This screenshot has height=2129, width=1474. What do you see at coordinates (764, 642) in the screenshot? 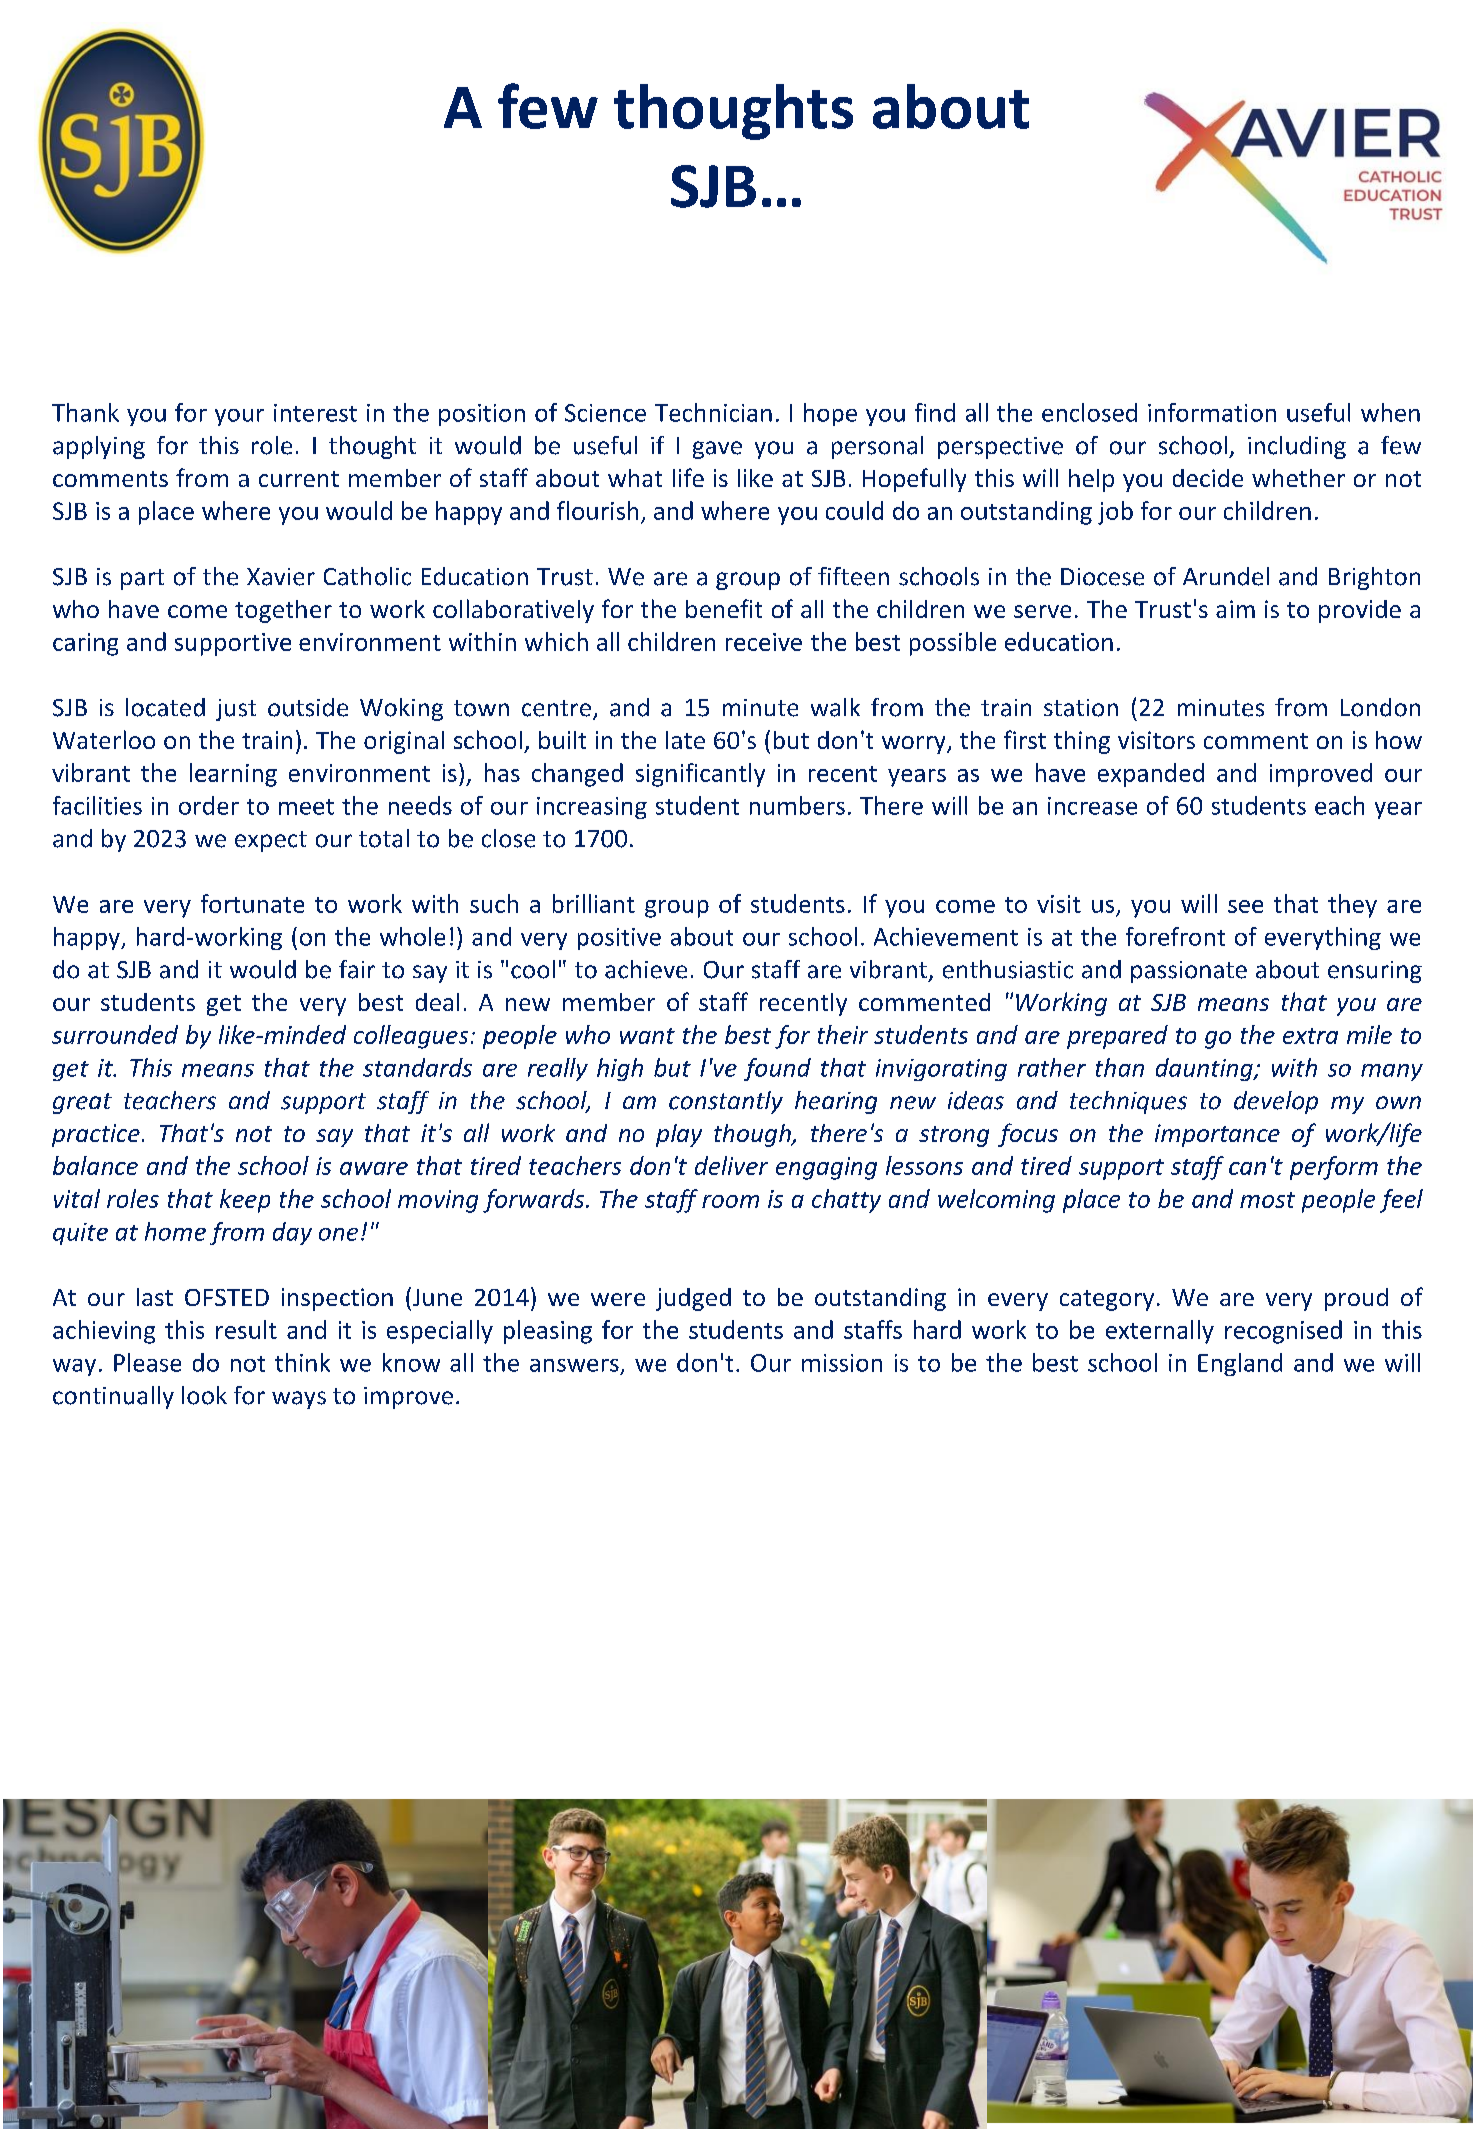
I see `receive` at bounding box center [764, 642].
